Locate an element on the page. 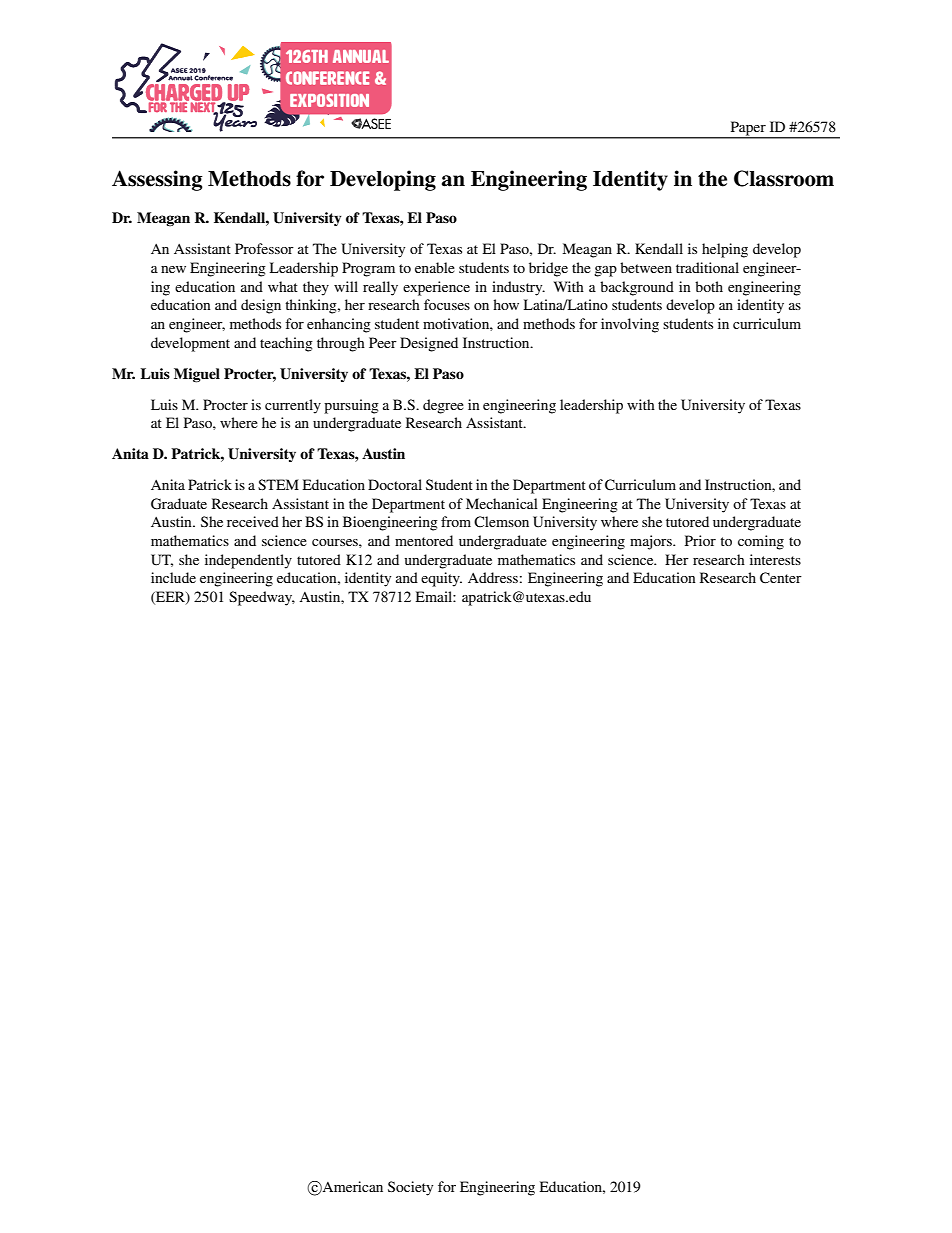  enable is located at coordinates (435, 267).
